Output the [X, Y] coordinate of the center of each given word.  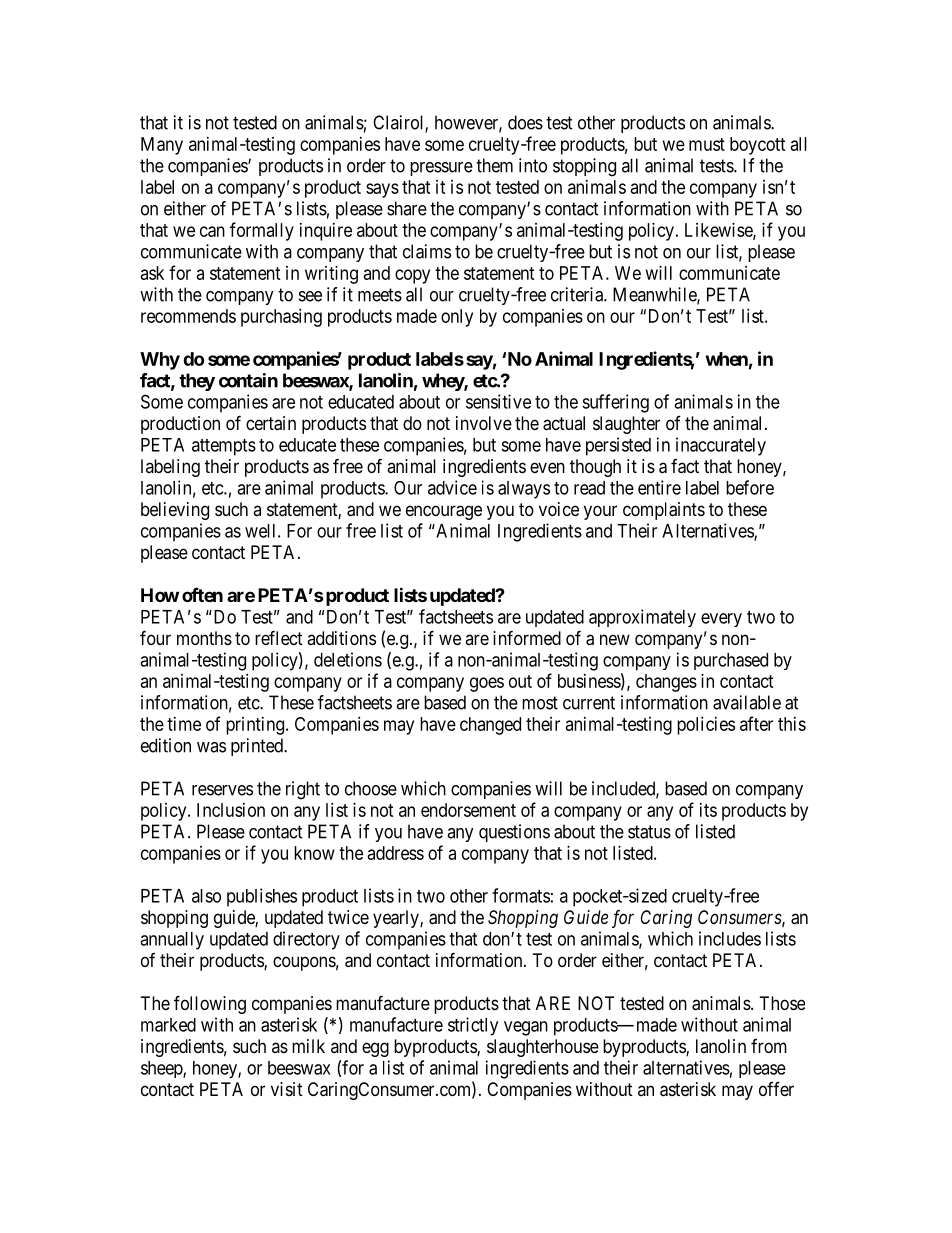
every [721, 620]
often [202, 594]
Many [162, 146]
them [494, 165]
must [707, 144]
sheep [162, 1069]
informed [527, 637]
